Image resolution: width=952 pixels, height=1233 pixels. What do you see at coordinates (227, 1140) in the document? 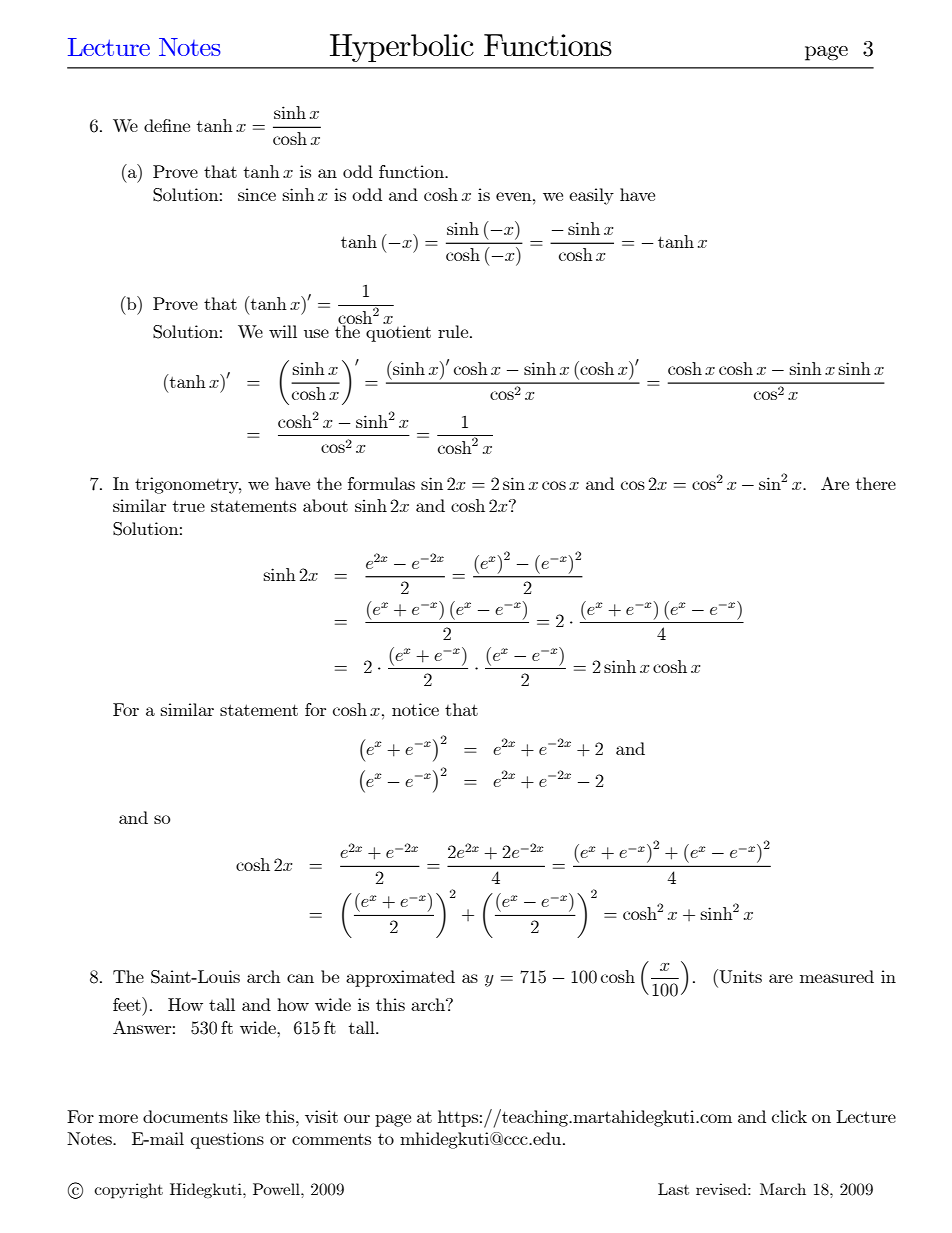
I see `questions` at bounding box center [227, 1140].
